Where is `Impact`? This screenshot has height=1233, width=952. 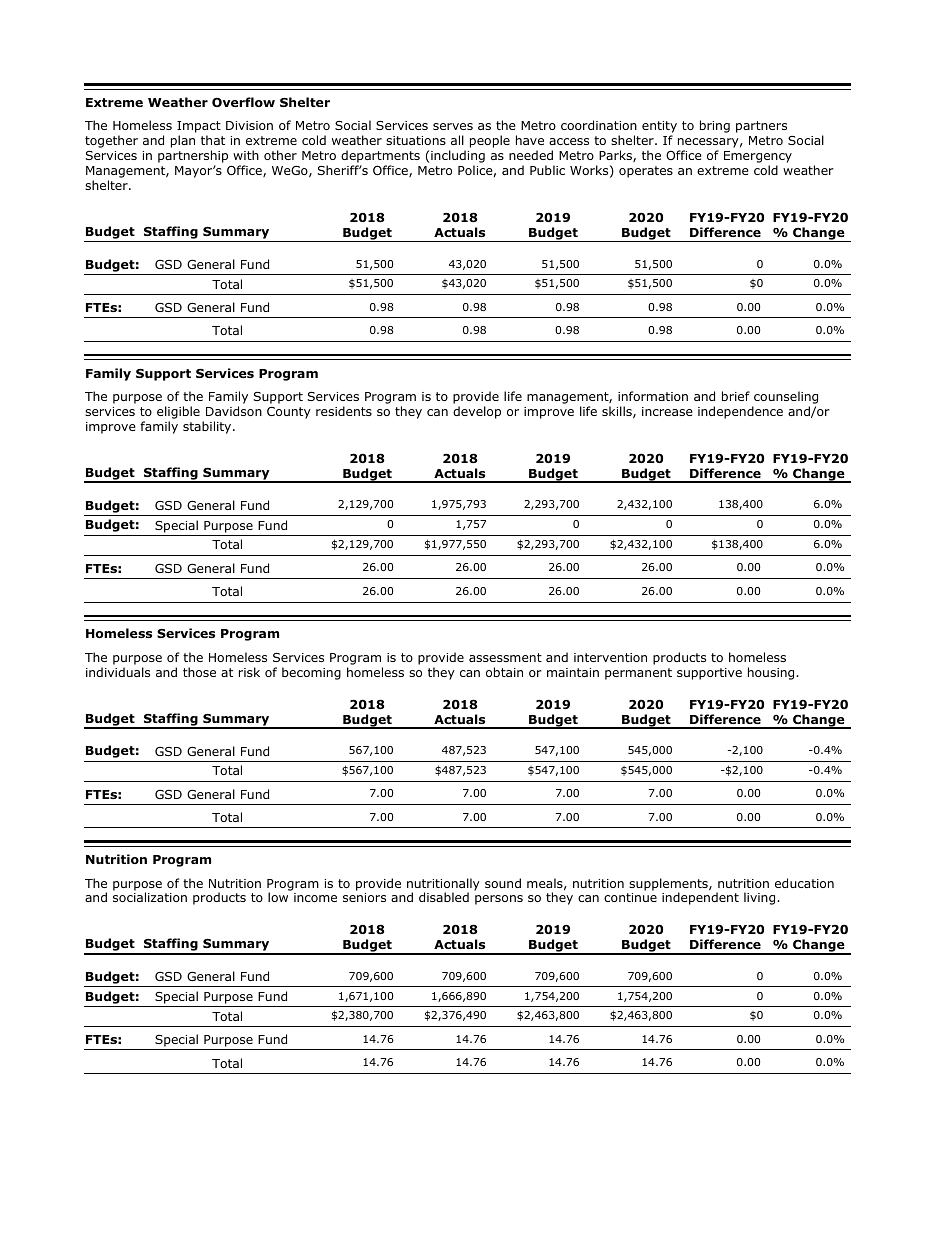
Impact is located at coordinates (199, 128).
